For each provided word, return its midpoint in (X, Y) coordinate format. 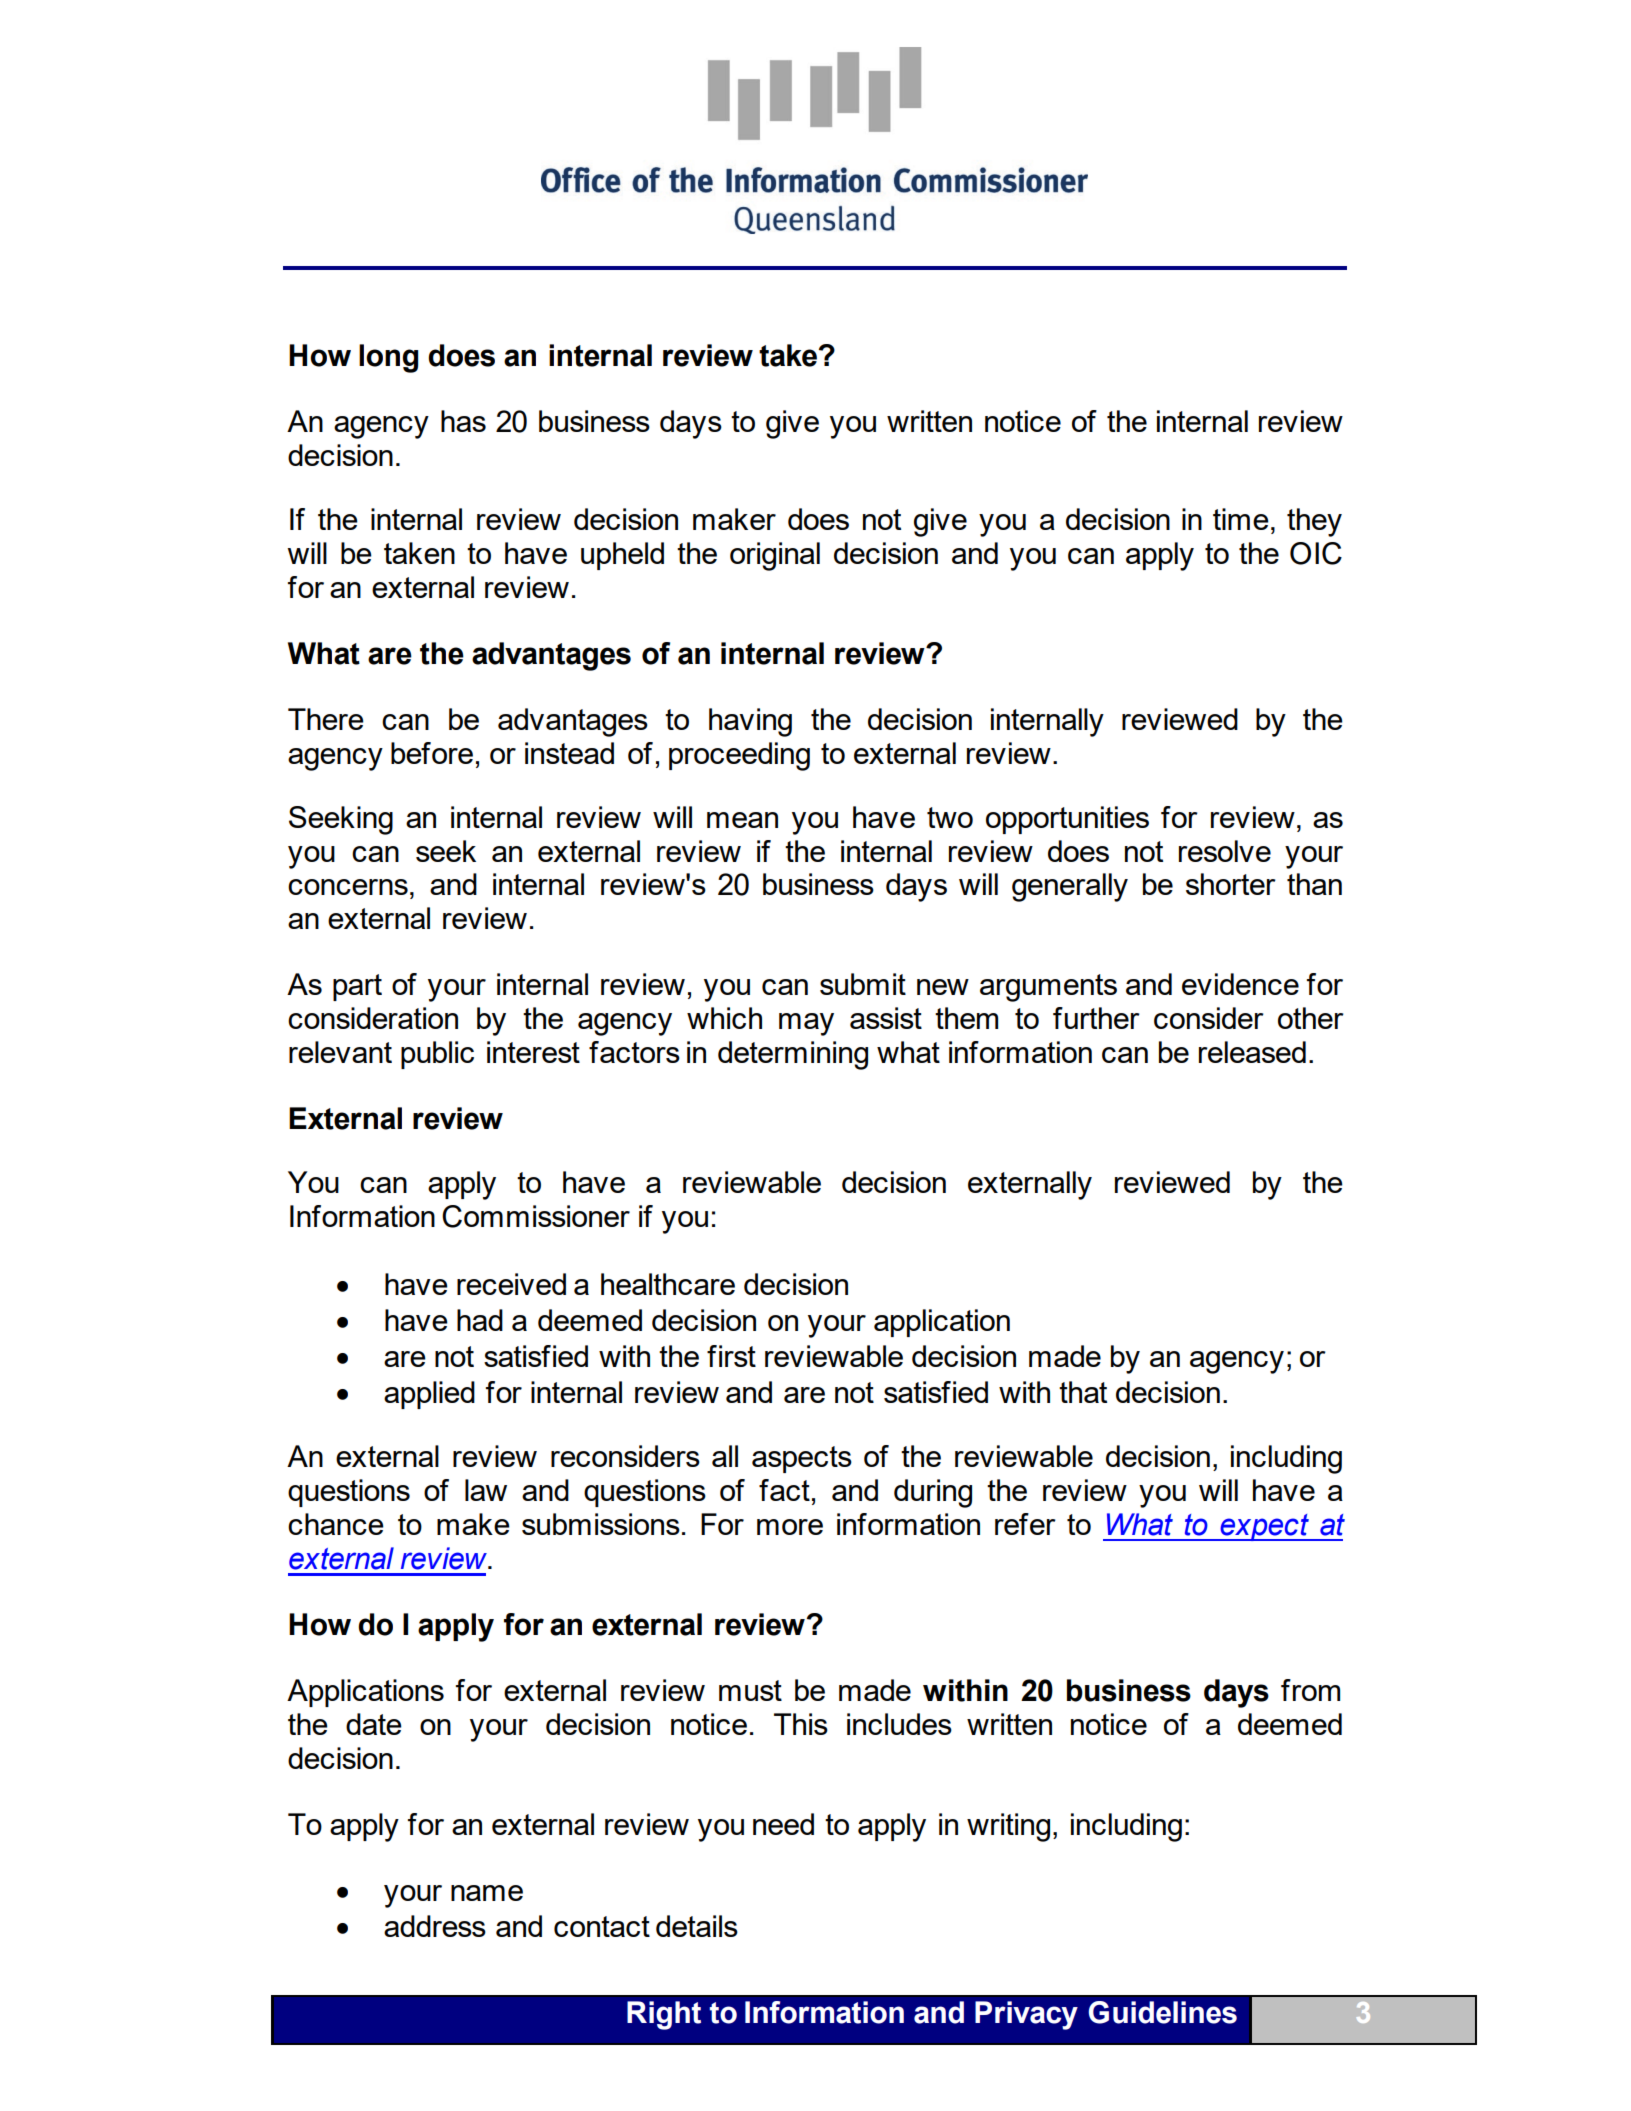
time (1241, 519)
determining (793, 1055)
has (463, 421)
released (1252, 1052)
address (435, 1926)
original (775, 556)
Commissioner (536, 1216)
